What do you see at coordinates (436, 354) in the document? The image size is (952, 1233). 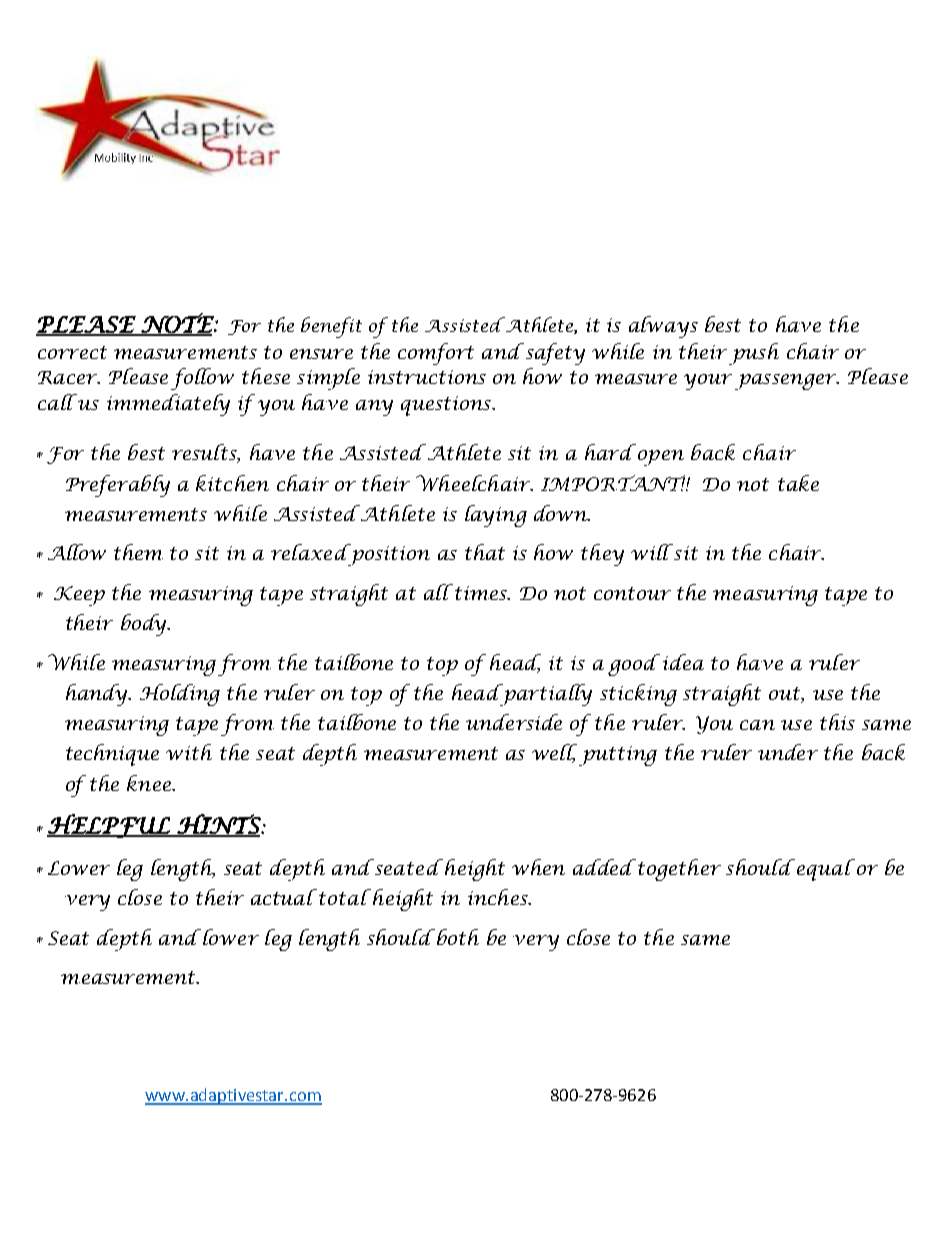 I see `comfort` at bounding box center [436, 354].
